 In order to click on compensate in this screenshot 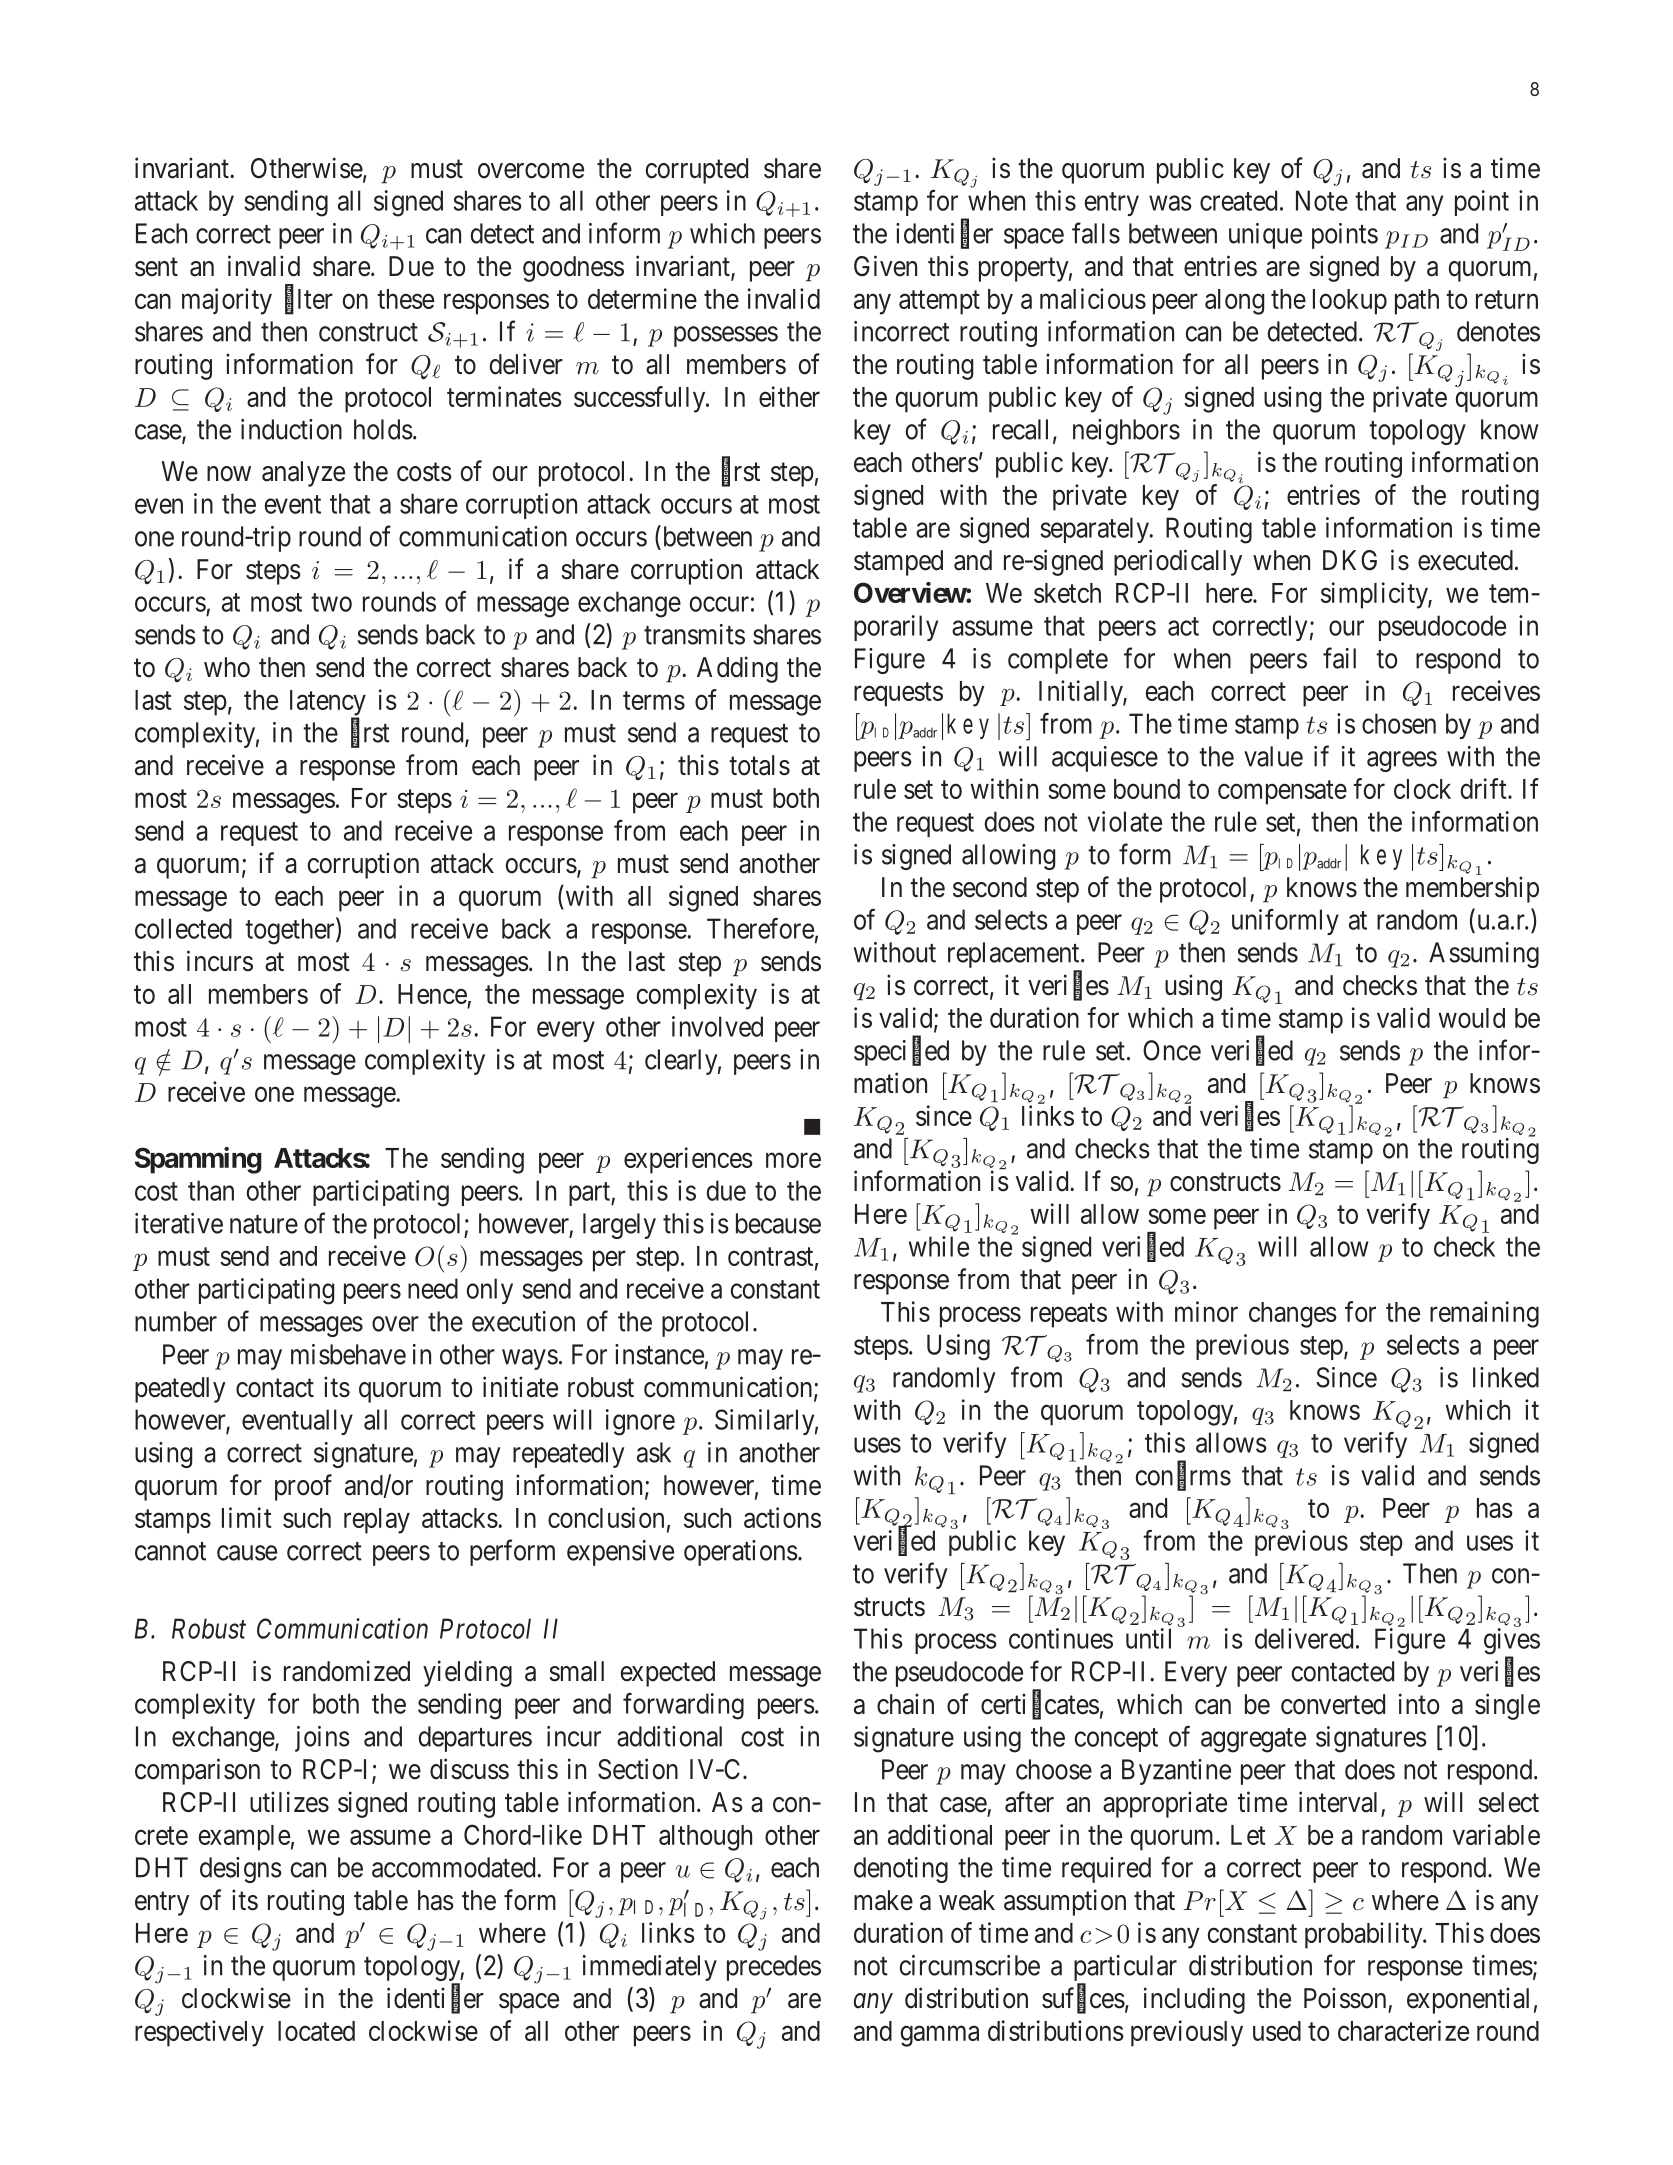, I will do `click(1282, 793)`.
